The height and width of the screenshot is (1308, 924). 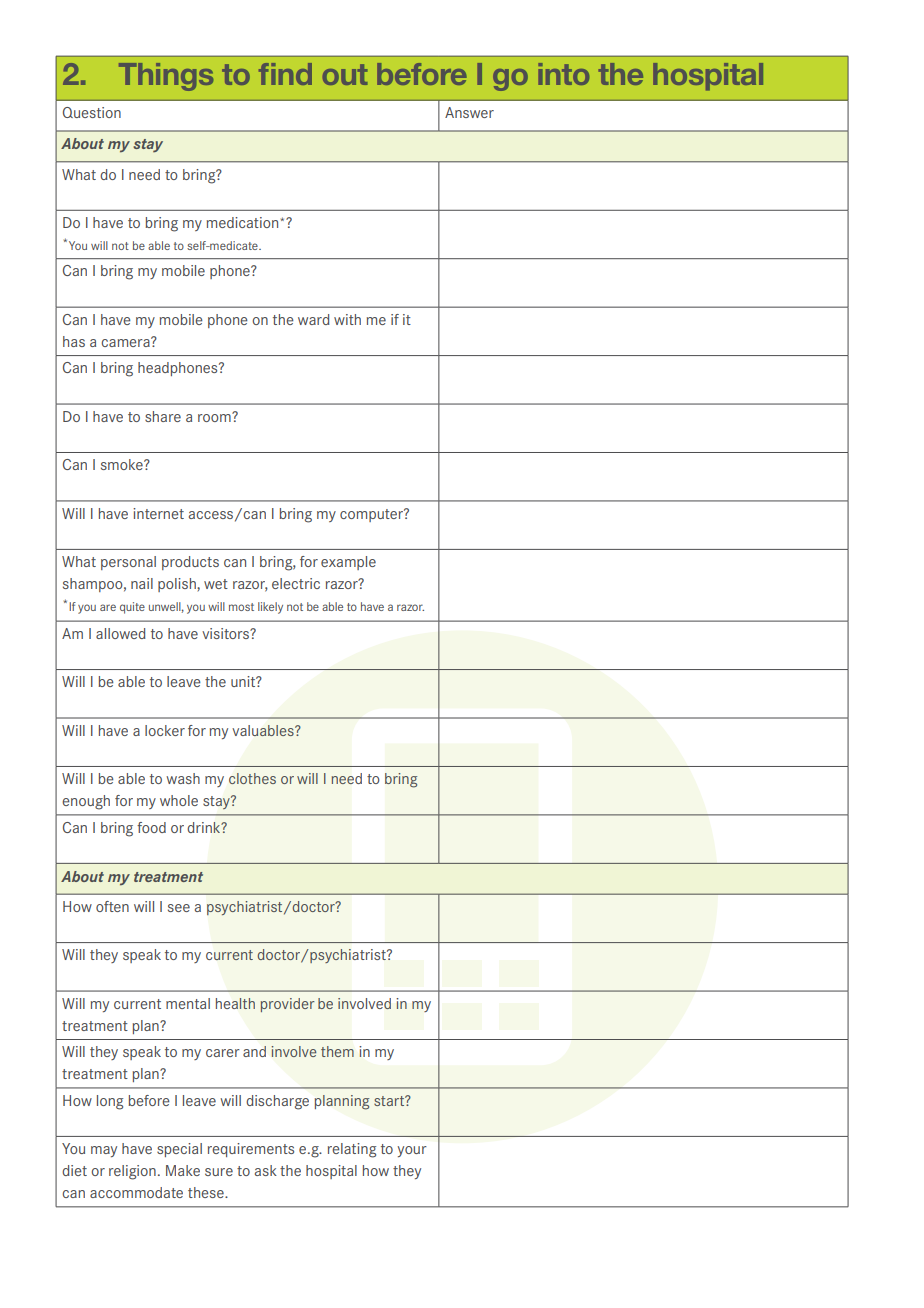 What do you see at coordinates (314, 319) in the screenshot?
I see `ward` at bounding box center [314, 319].
